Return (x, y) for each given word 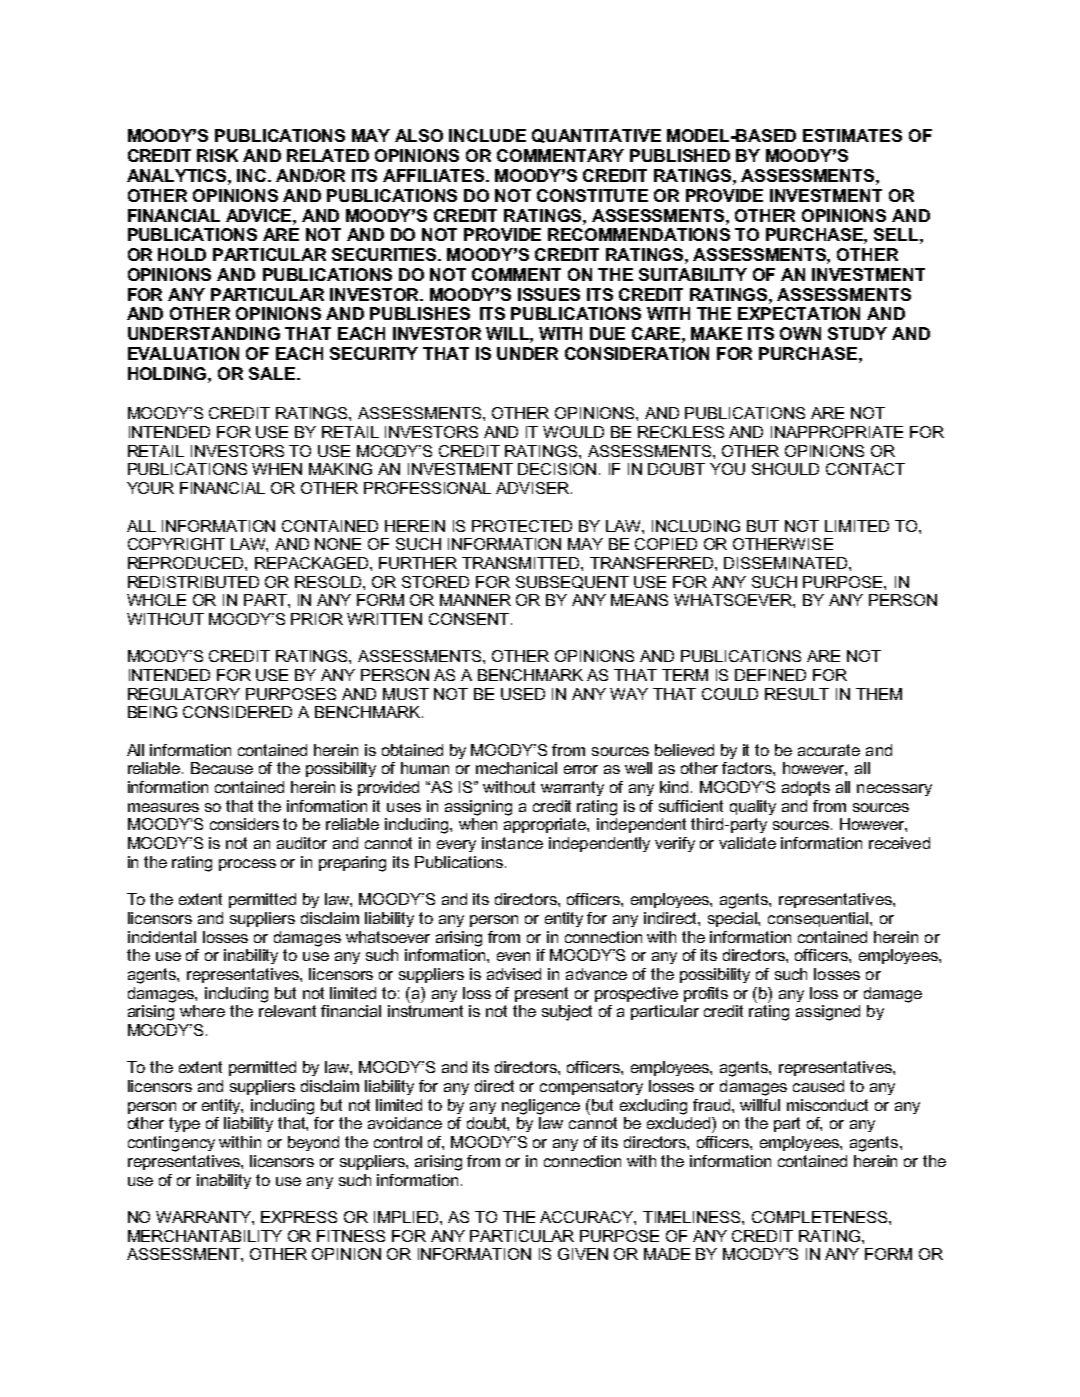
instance (512, 843)
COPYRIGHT (176, 544)
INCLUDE (487, 135)
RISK (217, 155)
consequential (819, 919)
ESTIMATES (852, 135)
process (247, 865)
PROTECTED (522, 526)
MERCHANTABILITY (205, 1236)
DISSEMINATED (787, 563)
